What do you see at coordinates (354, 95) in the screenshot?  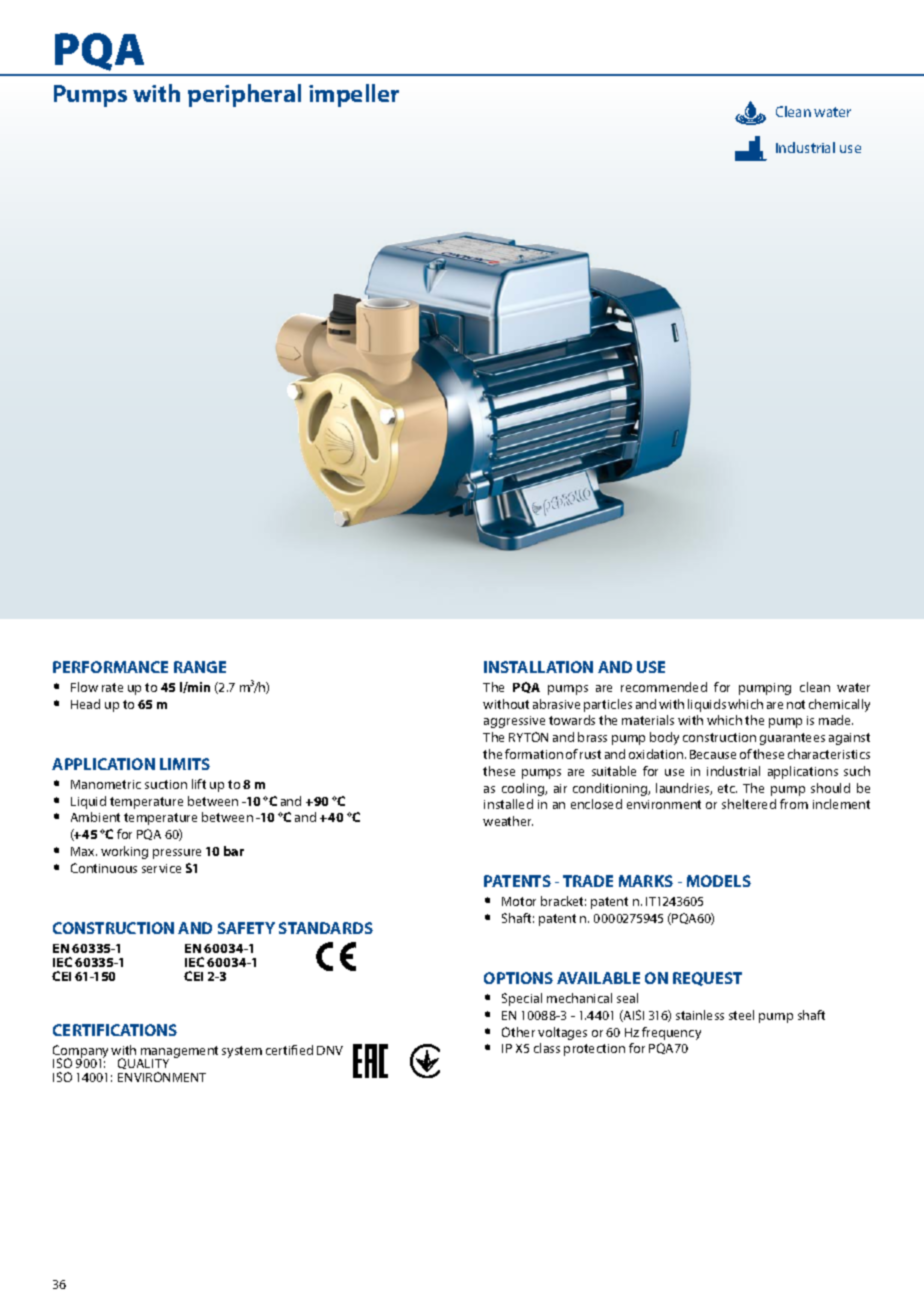 I see `impeller` at bounding box center [354, 95].
